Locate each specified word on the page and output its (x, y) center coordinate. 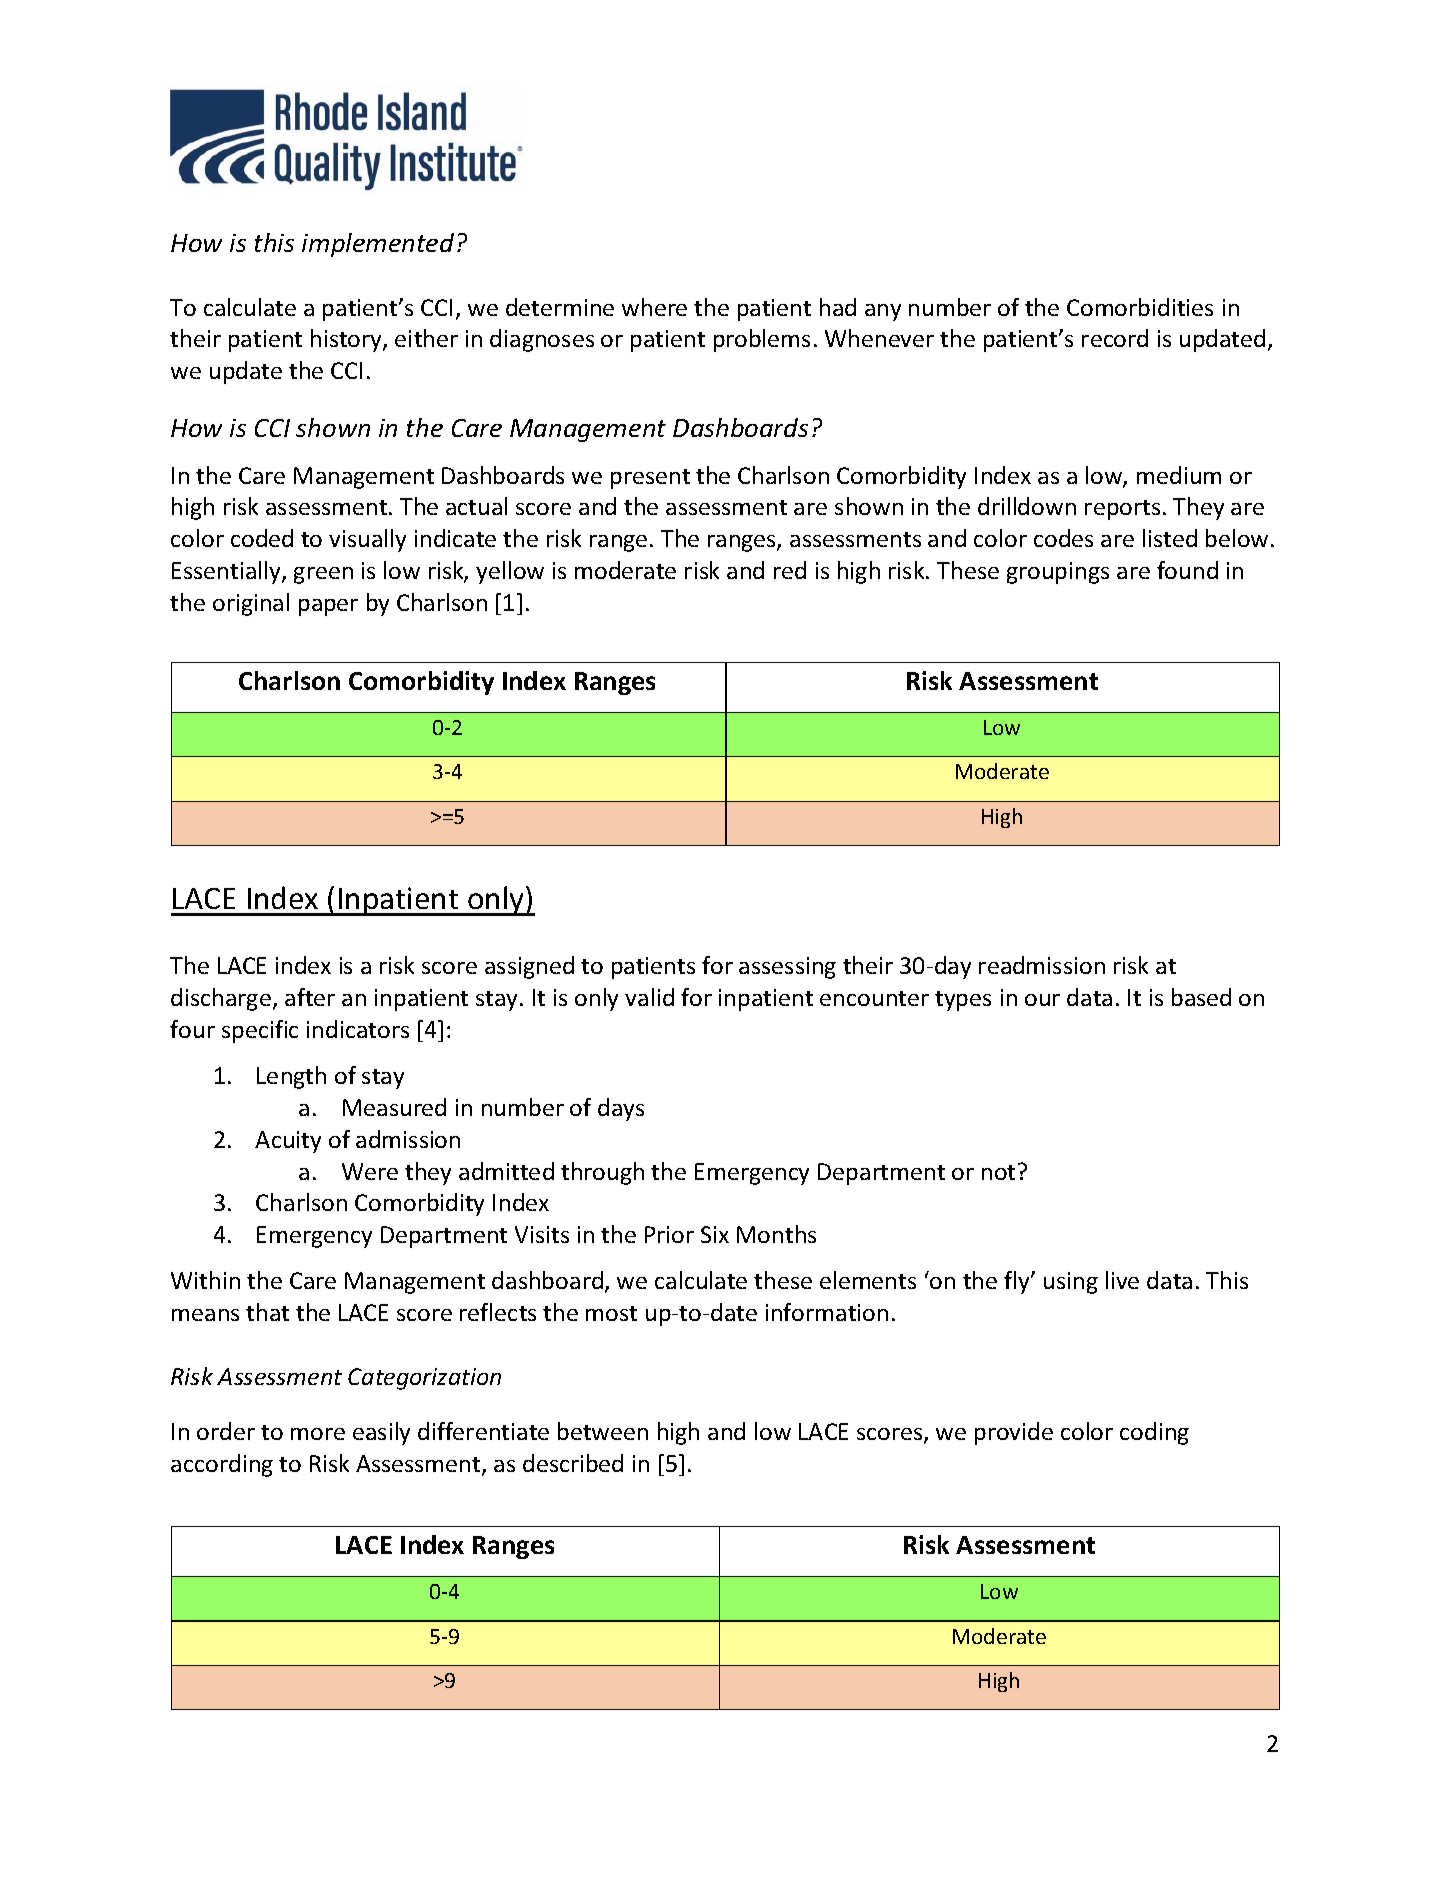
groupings (1058, 573)
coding (1154, 1433)
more (318, 1434)
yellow (510, 572)
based (1201, 997)
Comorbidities (1140, 307)
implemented (378, 245)
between (603, 1431)
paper (328, 607)
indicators (358, 1029)
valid (649, 997)
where (654, 307)
